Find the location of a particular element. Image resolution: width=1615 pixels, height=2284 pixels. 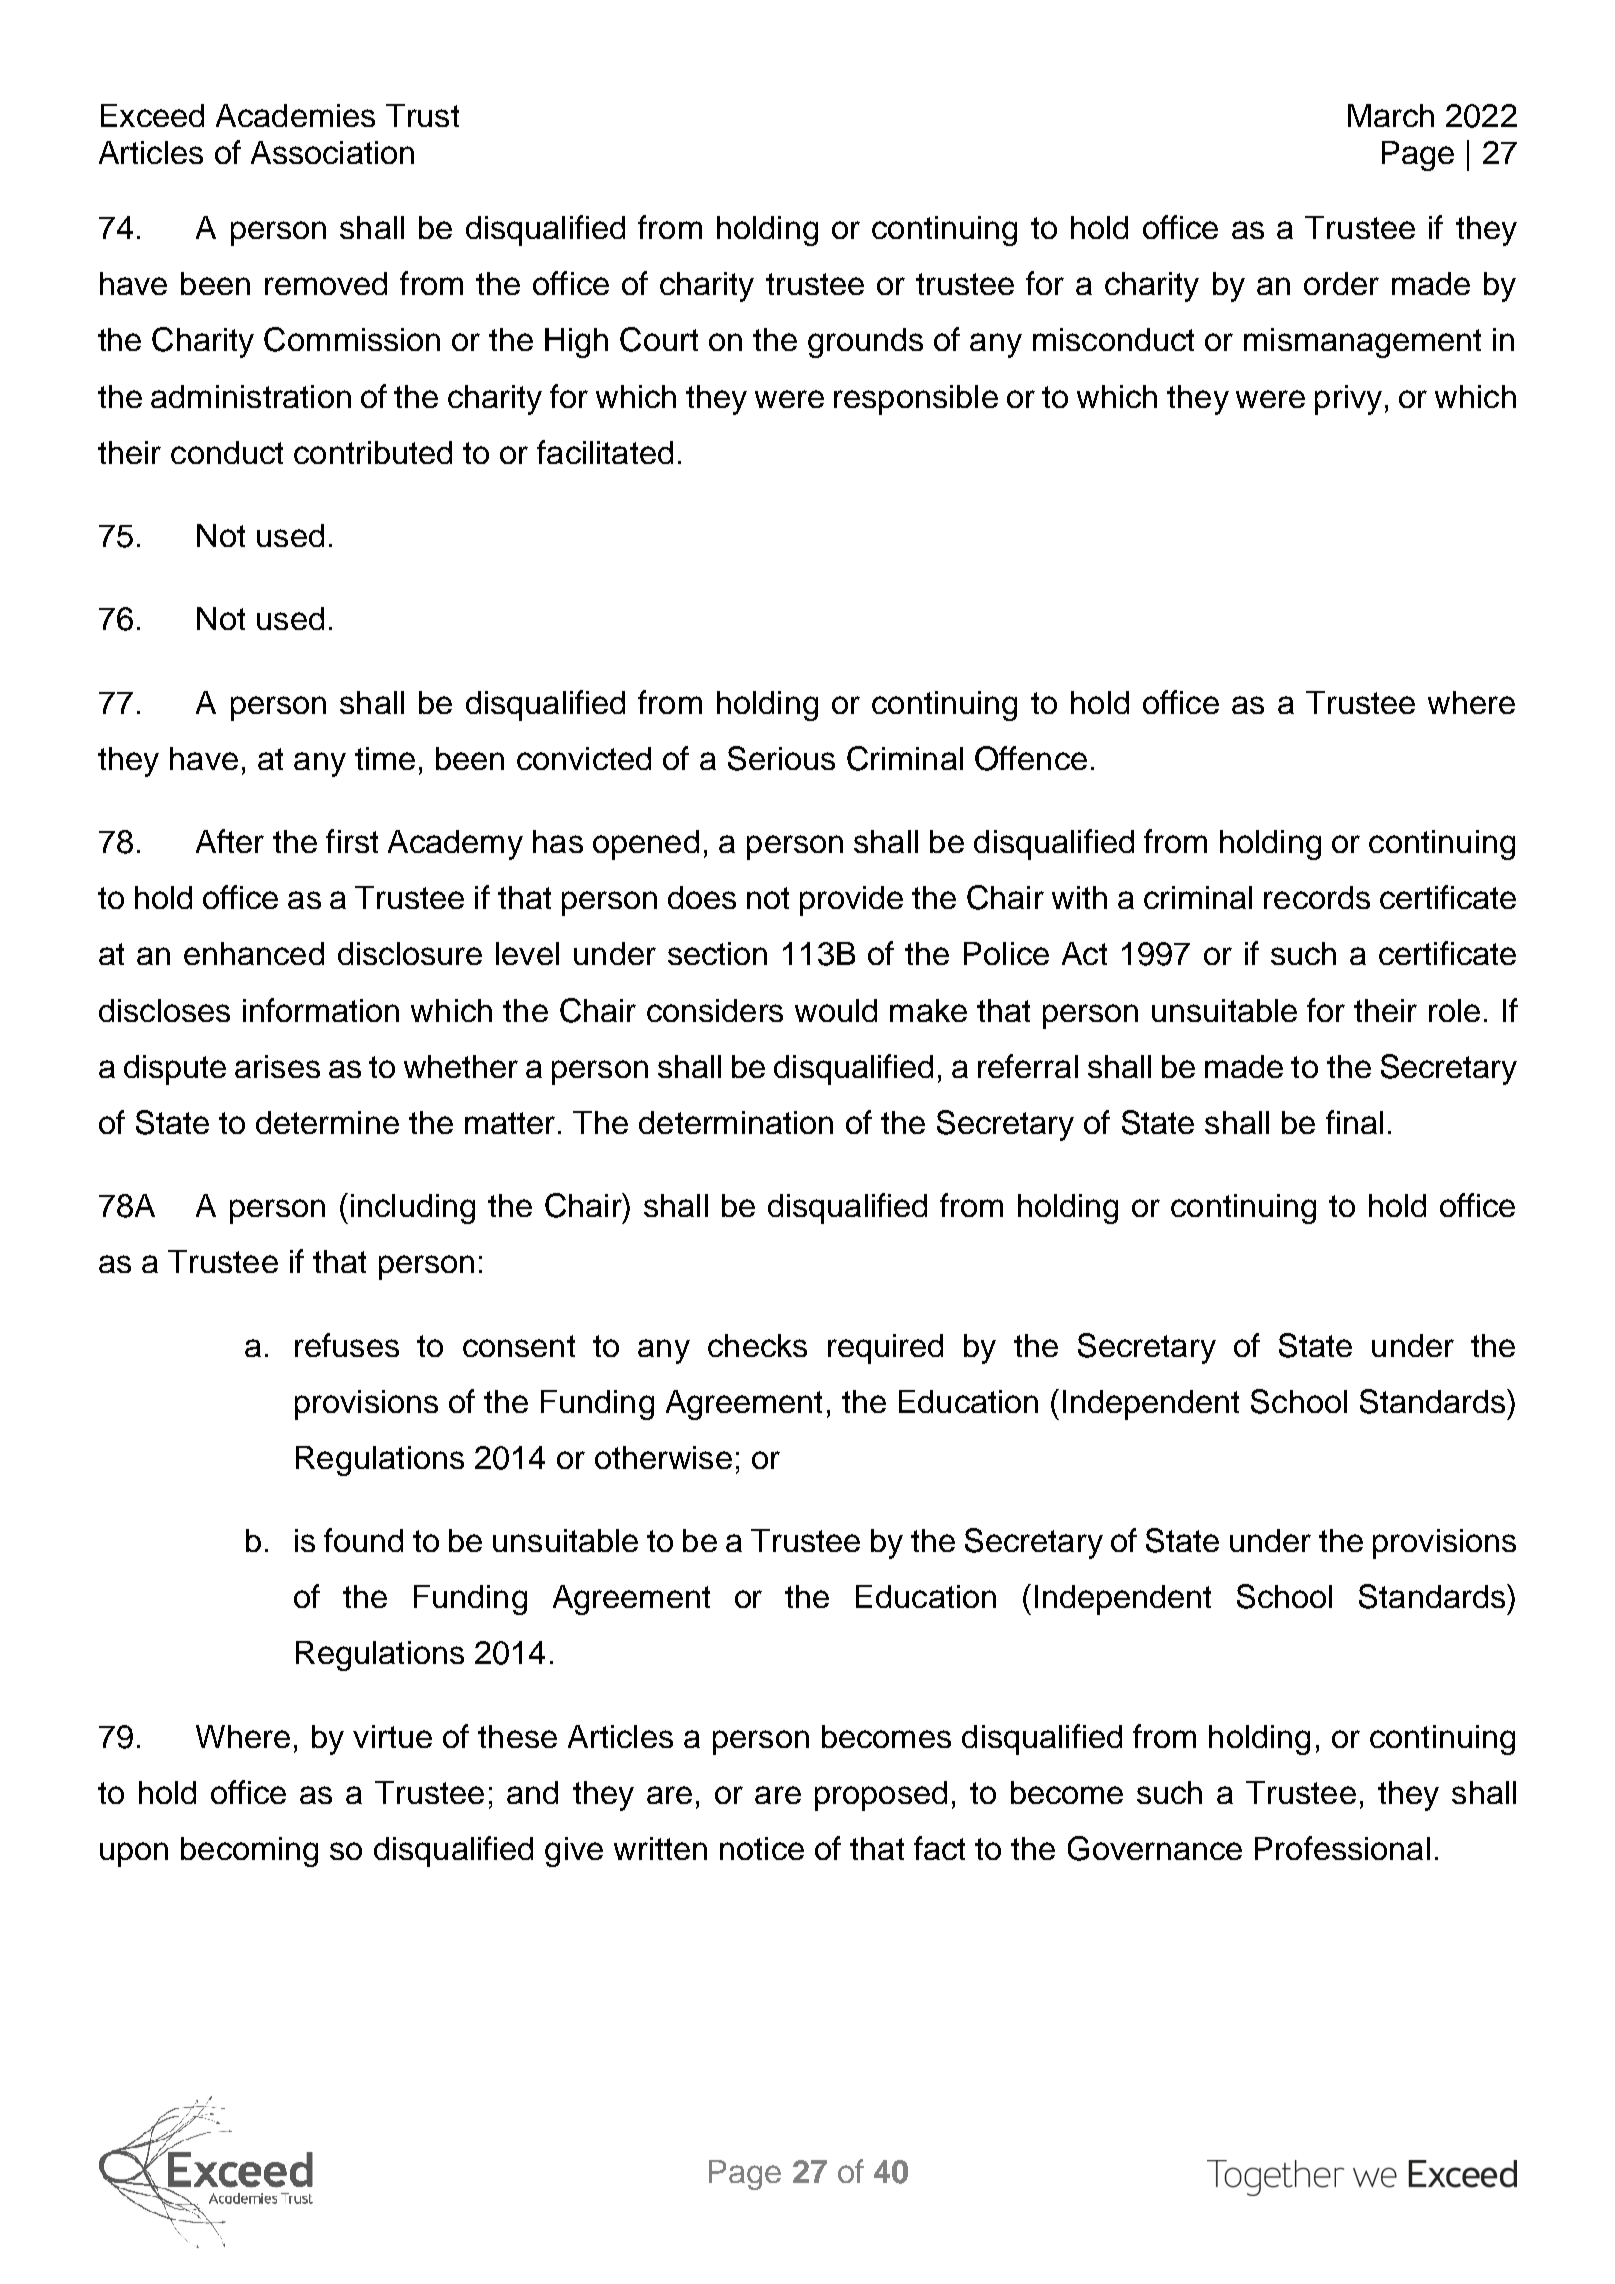

March is located at coordinates (1391, 115).
